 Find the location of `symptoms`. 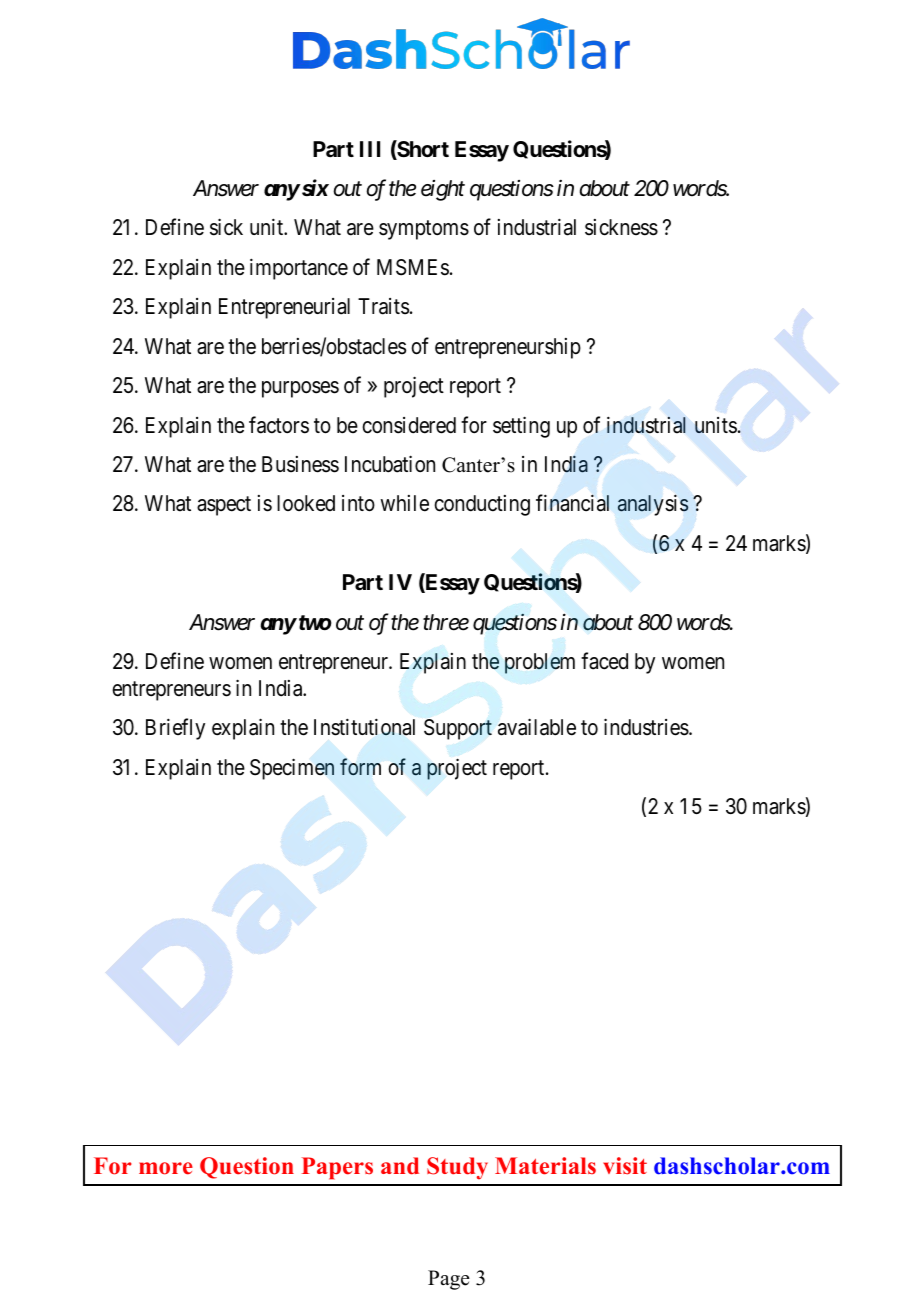

symptoms is located at coordinates (424, 230).
